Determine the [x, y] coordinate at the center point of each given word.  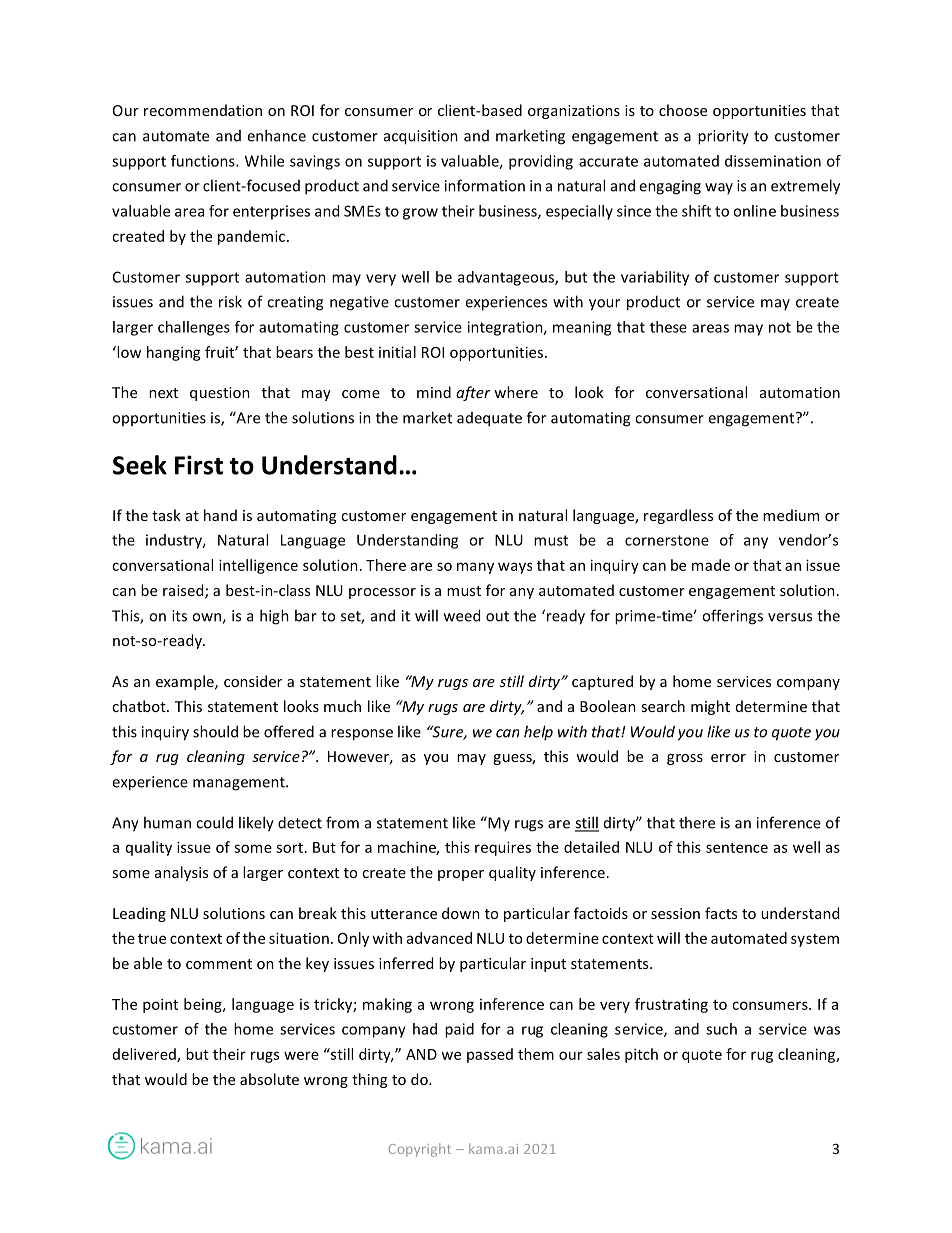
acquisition [421, 137]
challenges [194, 328]
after [473, 393]
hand [220, 515]
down [461, 913]
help [538, 732]
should [215, 731]
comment [219, 964]
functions [204, 161]
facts [721, 913]
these [668, 327]
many [475, 568]
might [710, 707]
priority [723, 137]
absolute [269, 1079]
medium [791, 515]
